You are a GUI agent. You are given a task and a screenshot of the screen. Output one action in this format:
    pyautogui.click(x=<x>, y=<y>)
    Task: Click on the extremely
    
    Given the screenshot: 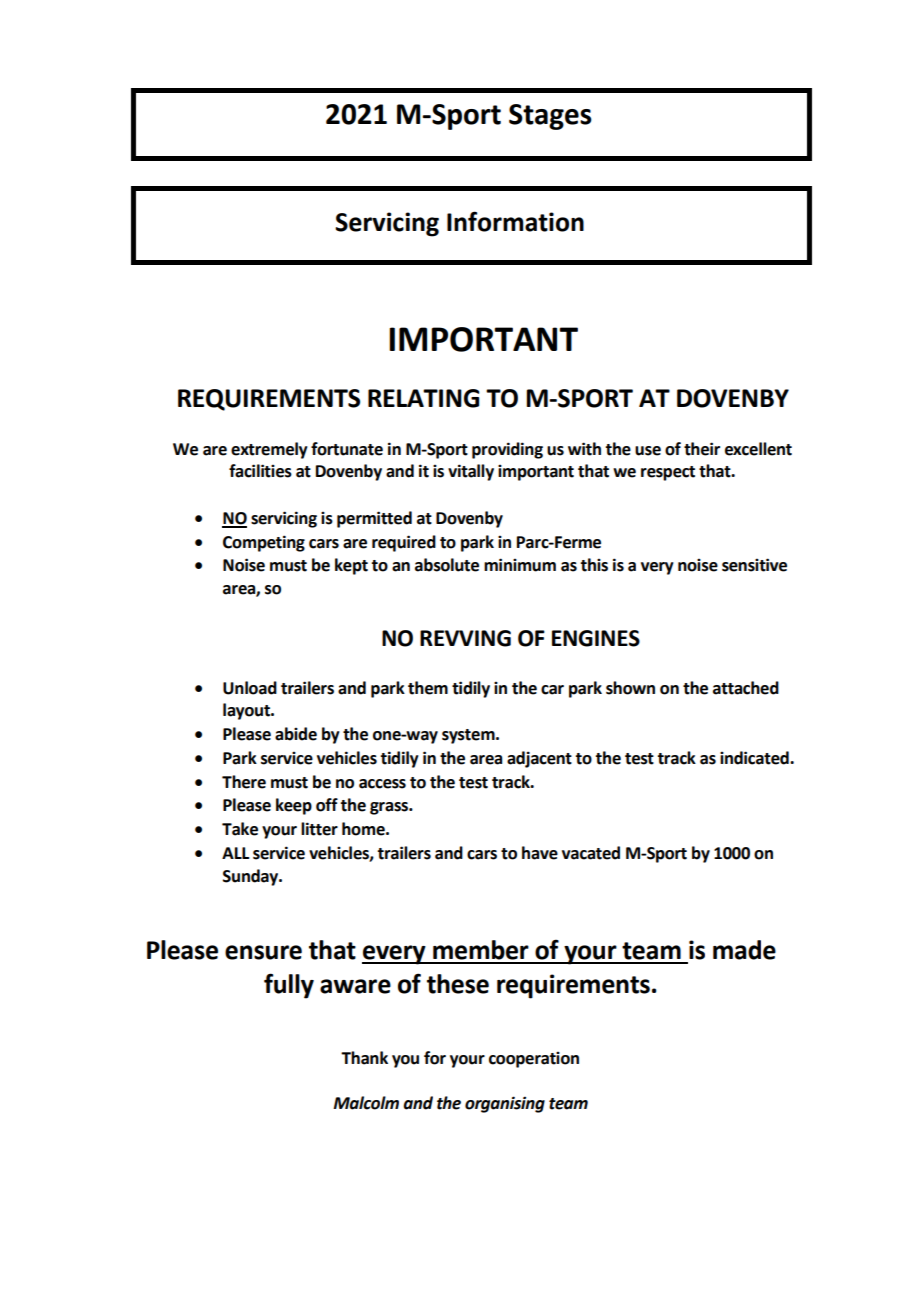 What is the action you would take?
    pyautogui.click(x=269, y=450)
